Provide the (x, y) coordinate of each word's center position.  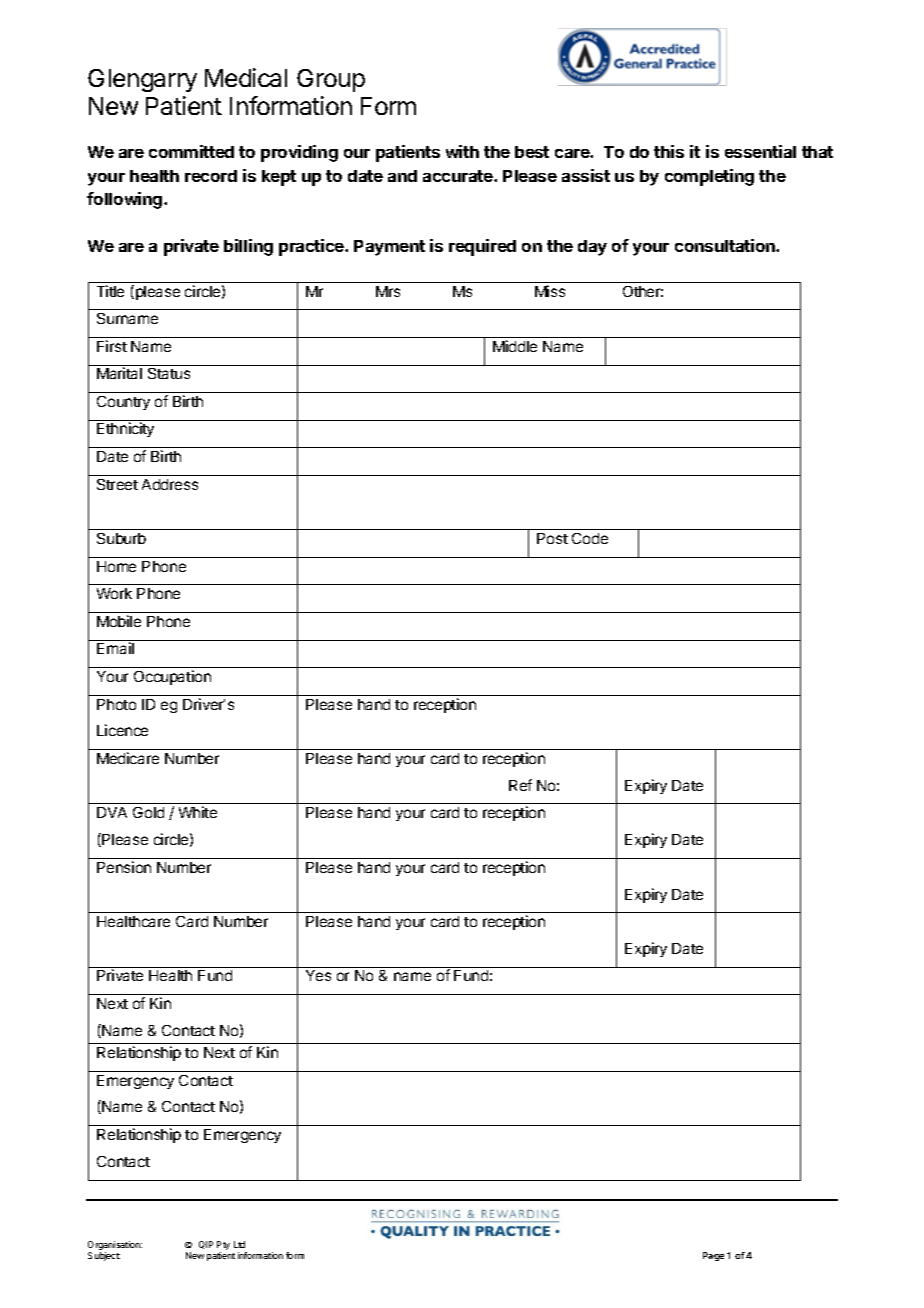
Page (713, 1256)
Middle (515, 346)
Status (169, 373)
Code (590, 538)
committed (191, 151)
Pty (223, 1247)
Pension (124, 867)
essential (760, 151)
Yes (318, 975)
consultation (726, 245)
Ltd (239, 1244)
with (462, 151)
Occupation (172, 677)
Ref (520, 785)
